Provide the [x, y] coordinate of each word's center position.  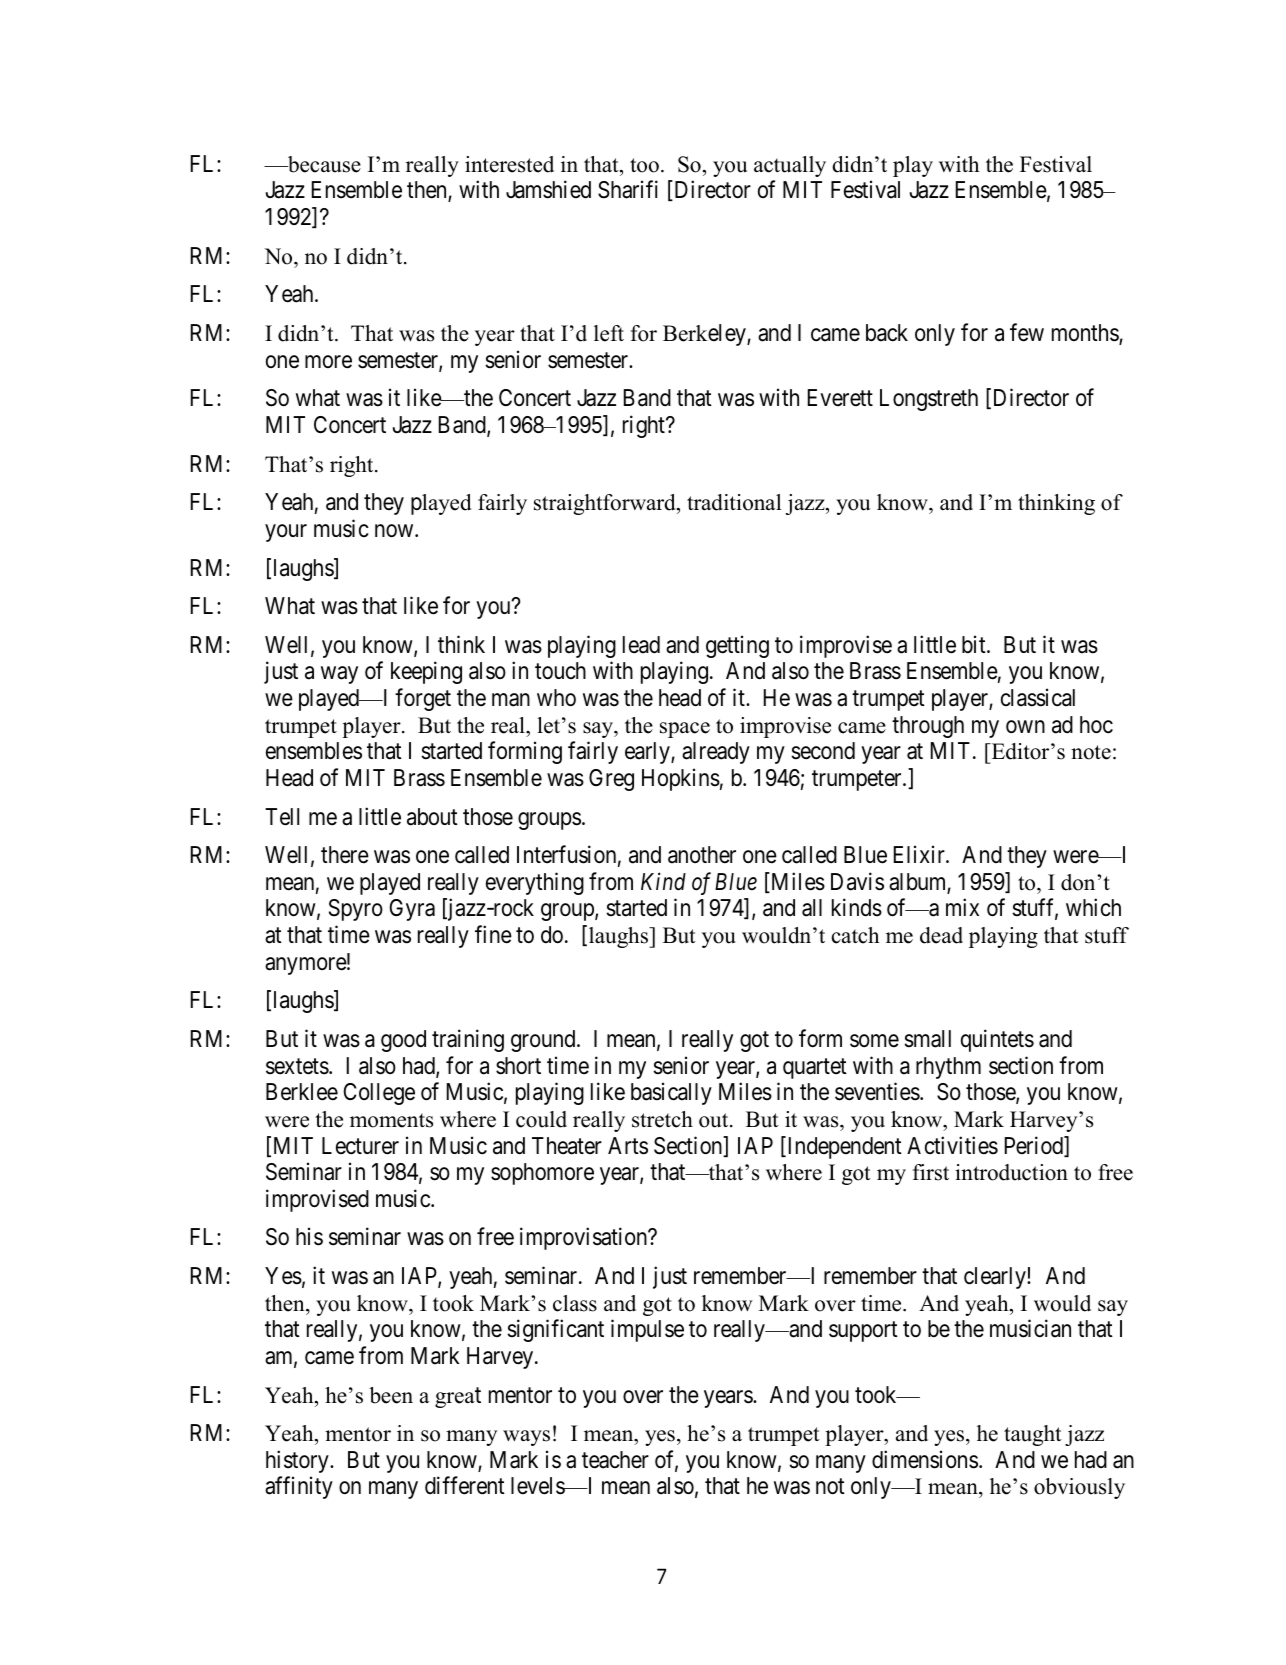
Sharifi [628, 190]
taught [1033, 1435]
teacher [615, 1460]
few [1027, 332]
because [323, 164]
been [391, 1395]
